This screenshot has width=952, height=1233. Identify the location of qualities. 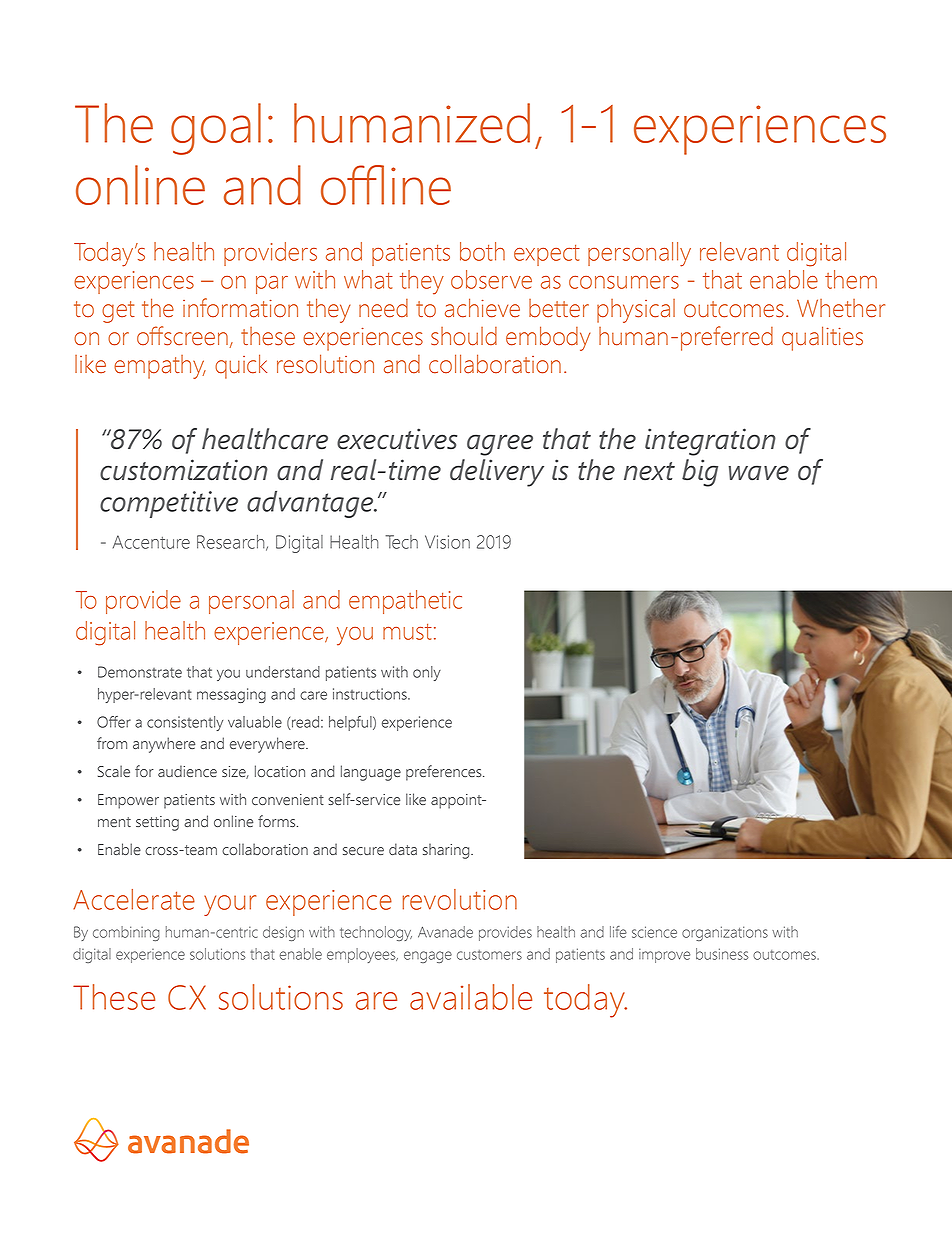
(822, 338).
